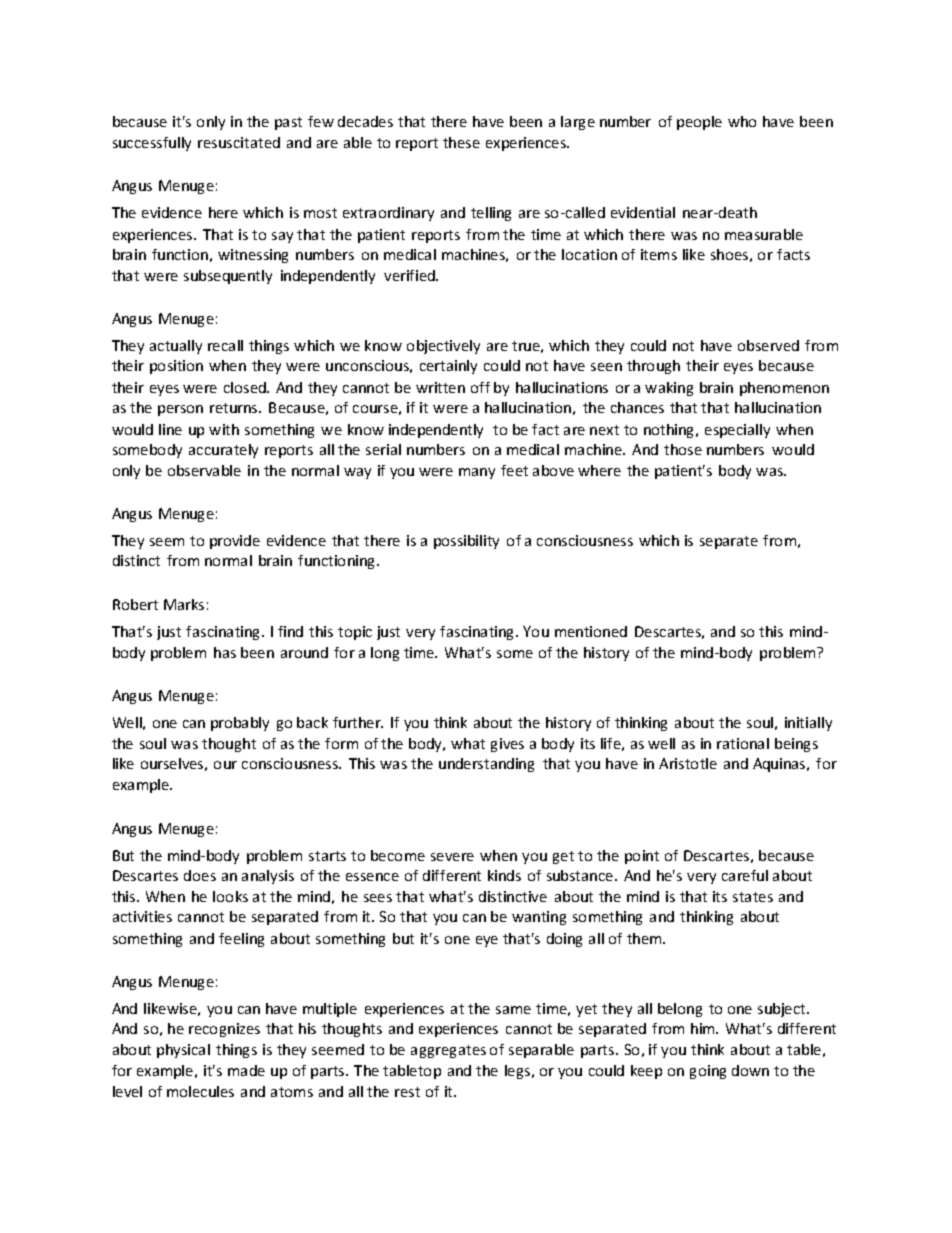 This screenshot has height=1233, width=952. I want to click on going, so click(708, 1072).
